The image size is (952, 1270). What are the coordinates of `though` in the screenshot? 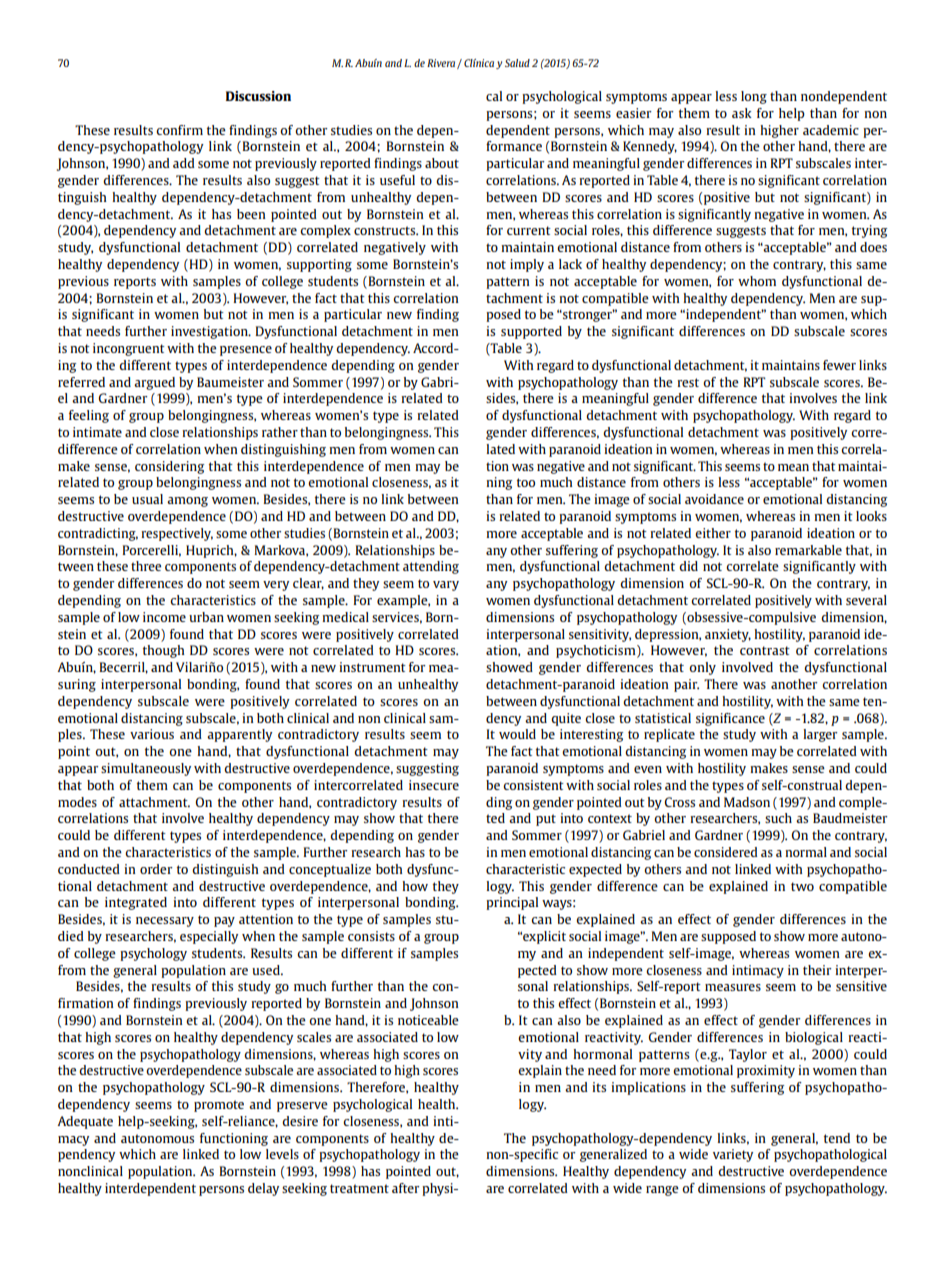 It's located at (164, 651).
